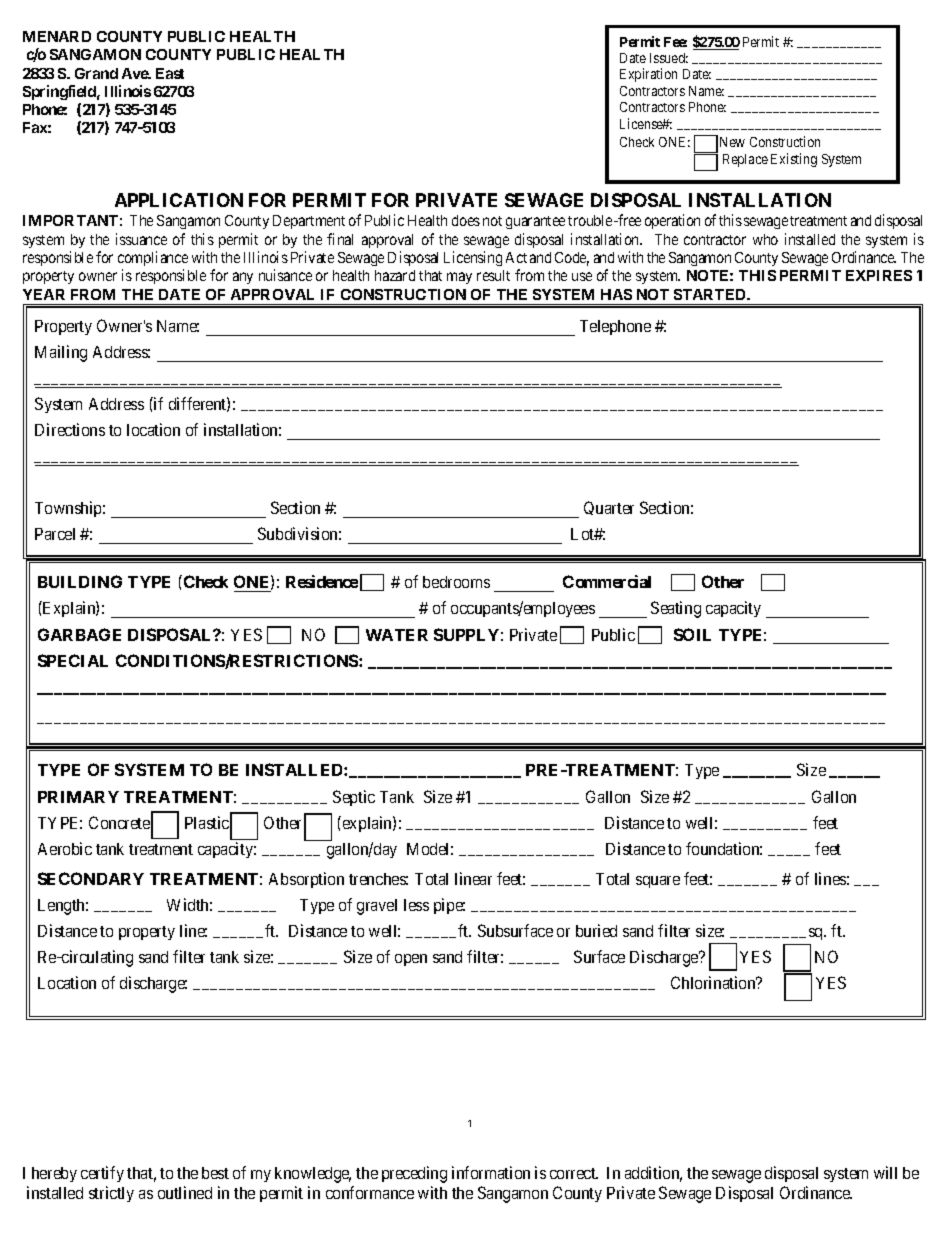 This page has height=1233, width=952. Describe the element at coordinates (61, 353) in the page. I see `Mailing` at that location.
